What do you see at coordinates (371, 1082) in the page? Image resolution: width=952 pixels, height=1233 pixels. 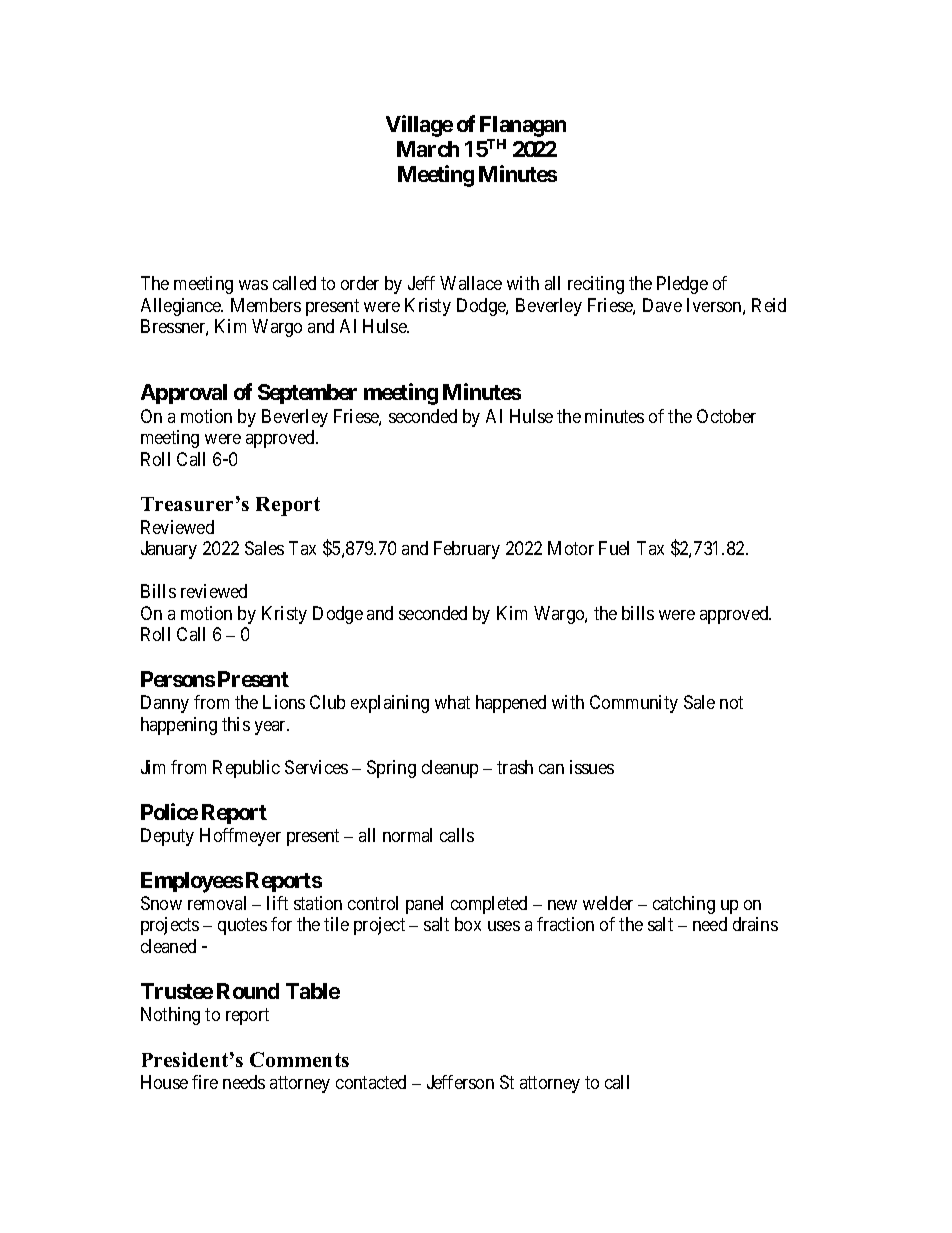 I see `contacted` at bounding box center [371, 1082].
